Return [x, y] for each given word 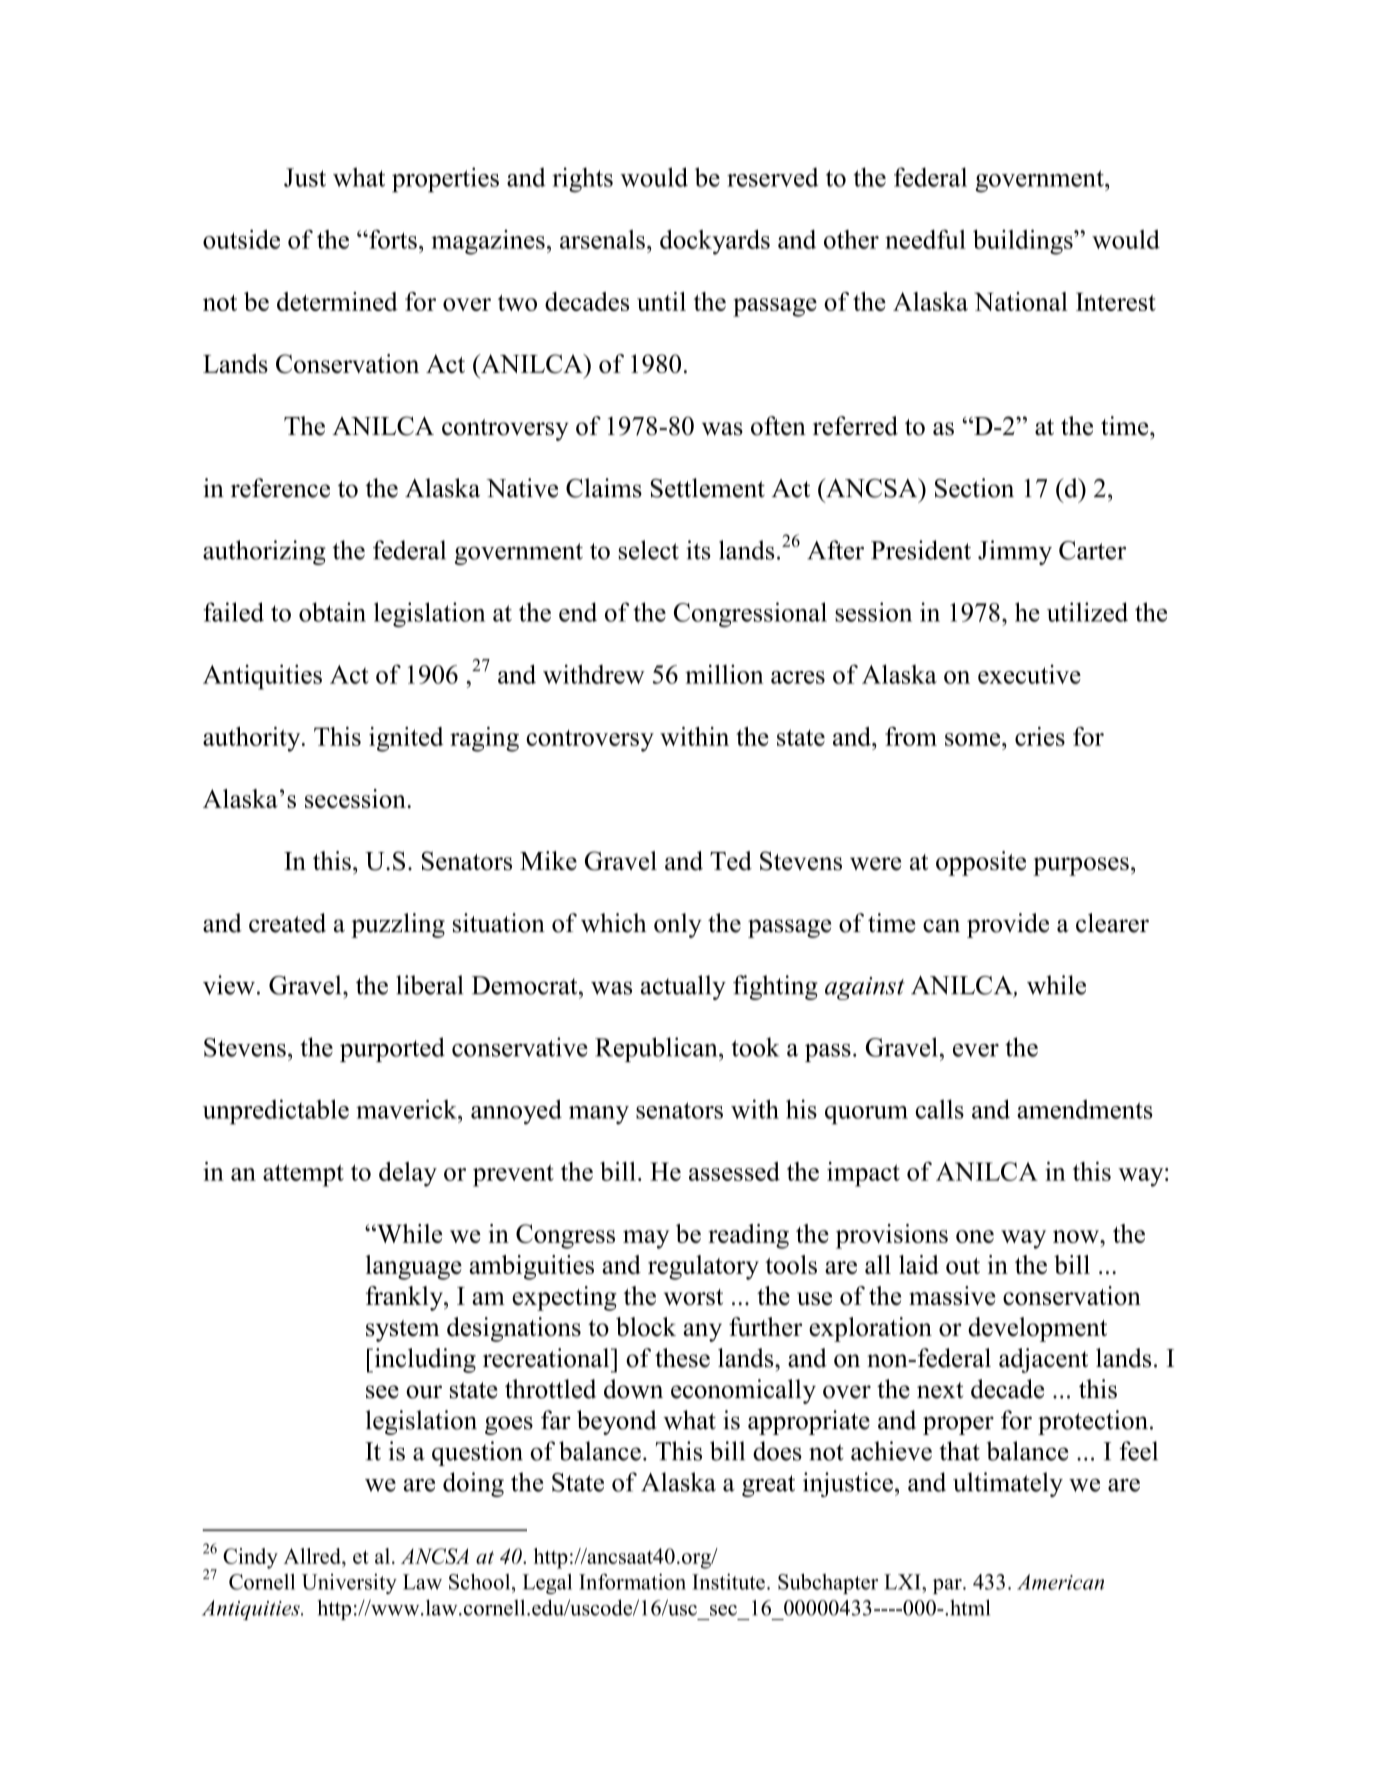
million [724, 674]
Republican [657, 1049]
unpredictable [276, 1112]
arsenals [602, 239]
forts [392, 239]
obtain [332, 612]
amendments [1085, 1109]
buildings [1024, 242]
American [1060, 1582]
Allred [313, 1556]
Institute [728, 1581]
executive [1029, 674]
